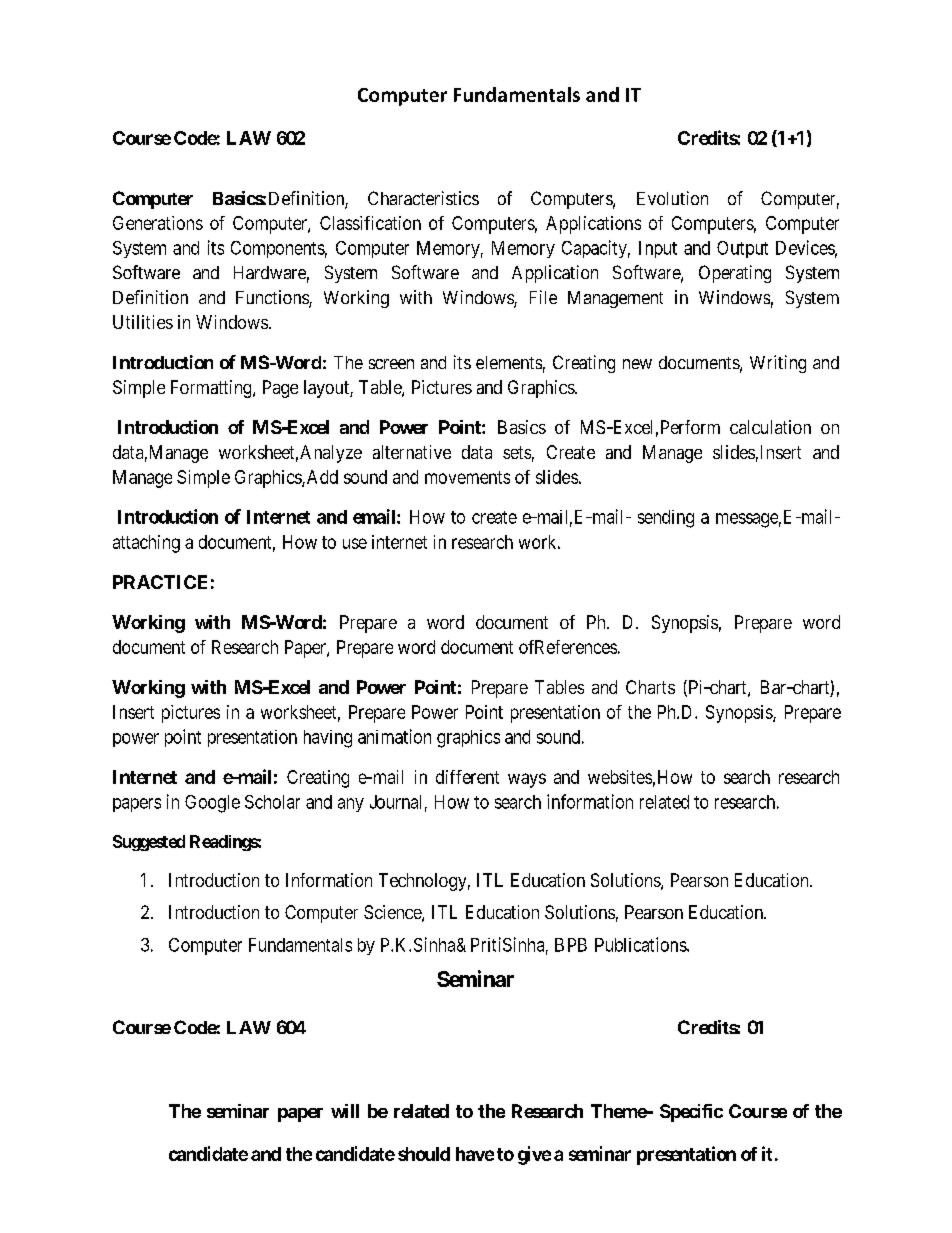 This screenshot has width=952, height=1233. Describe the element at coordinates (467, 777) in the screenshot. I see `different` at that location.
